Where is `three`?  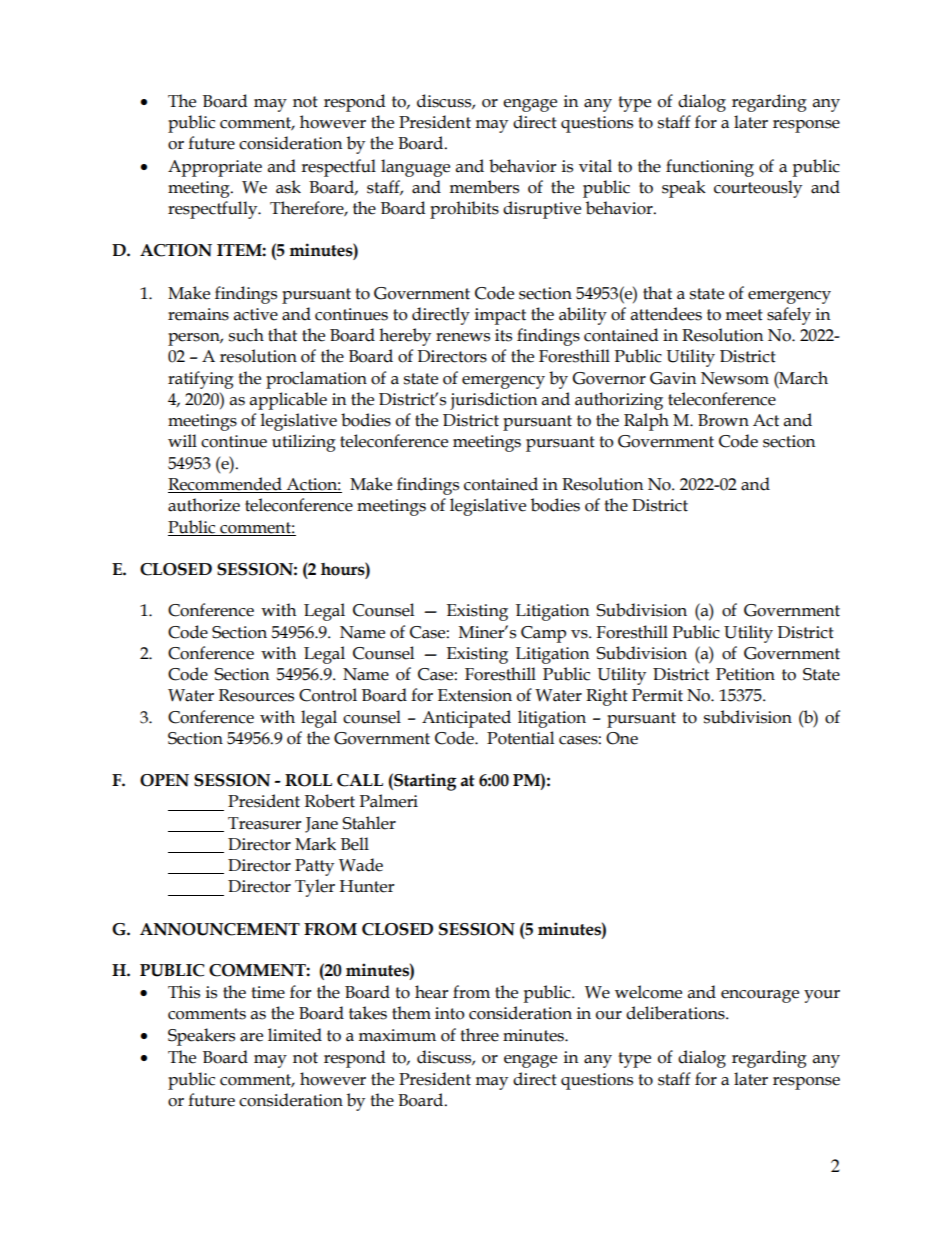
three is located at coordinates (479, 1035).
